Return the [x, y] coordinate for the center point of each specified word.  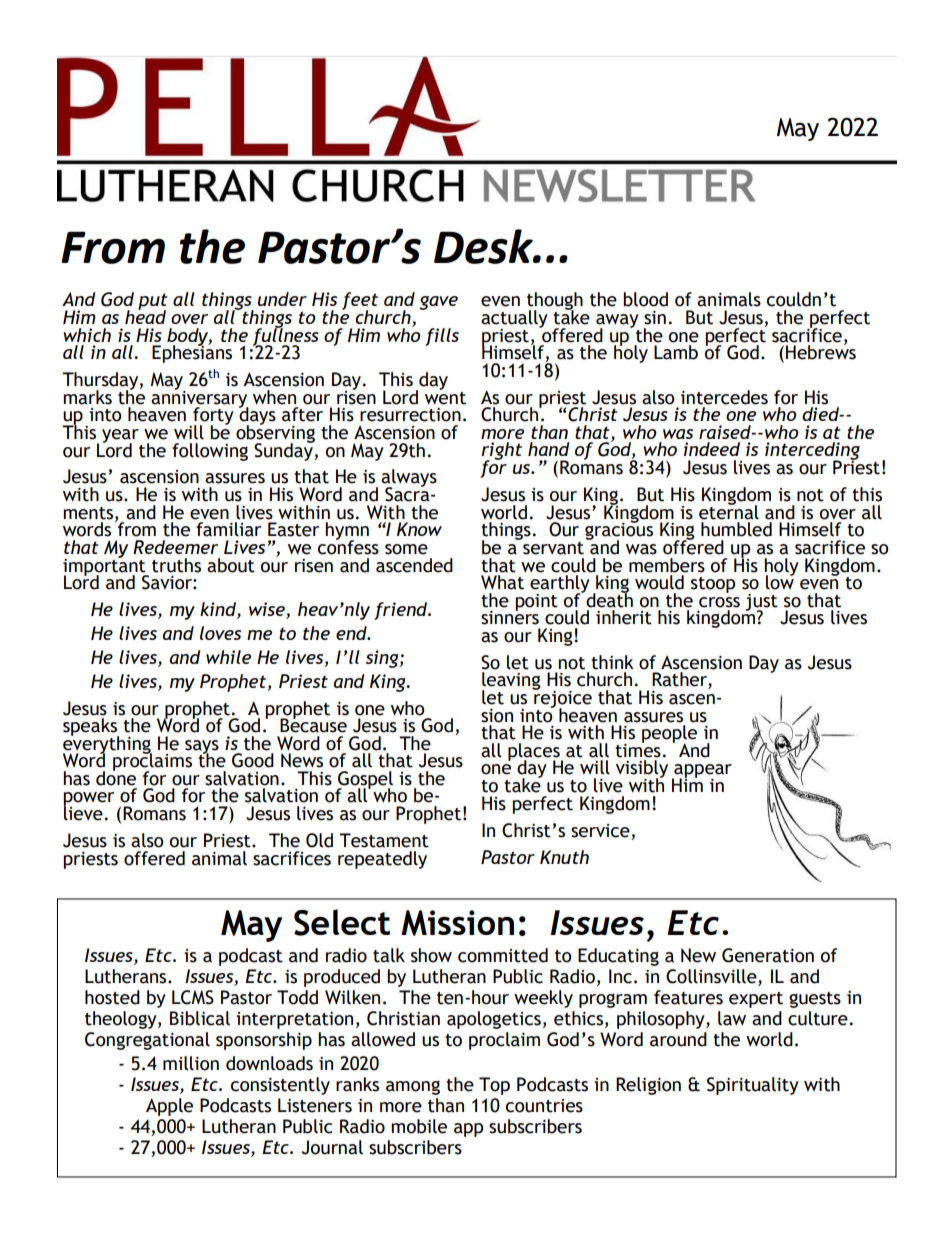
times [638, 749]
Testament [384, 840]
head [145, 315]
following [210, 452]
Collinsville [712, 977]
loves [220, 633]
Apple [169, 1107]
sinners [510, 616]
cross [719, 602]
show [431, 955]
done [116, 777]
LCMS [193, 997]
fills [442, 337]
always [409, 479]
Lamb [676, 352]
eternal [729, 511]
